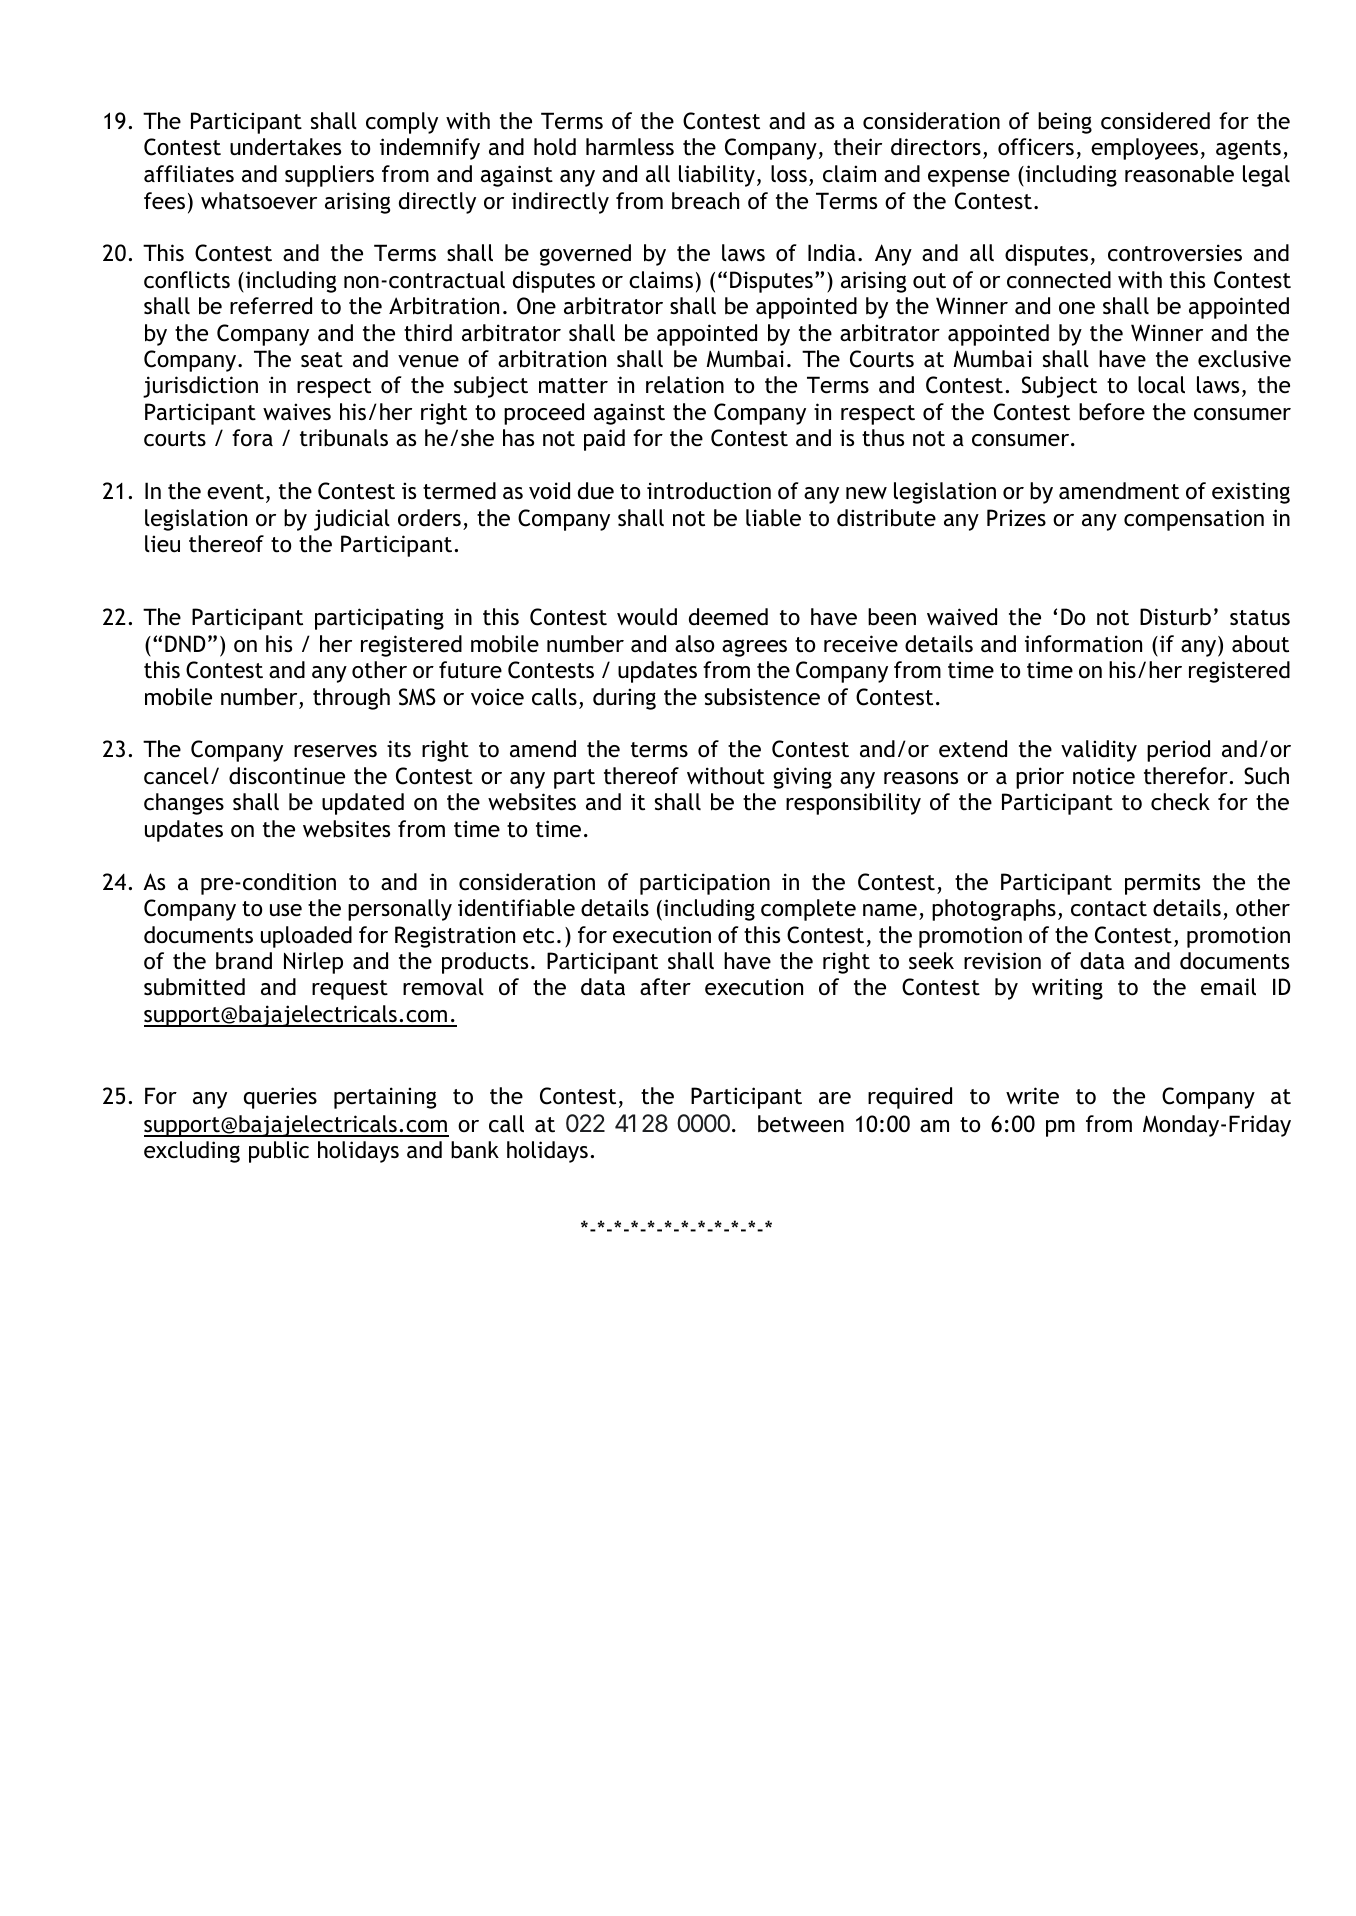 The width and height of the image is (1356, 1916). Describe the element at coordinates (286, 910) in the image. I see `use` at that location.
